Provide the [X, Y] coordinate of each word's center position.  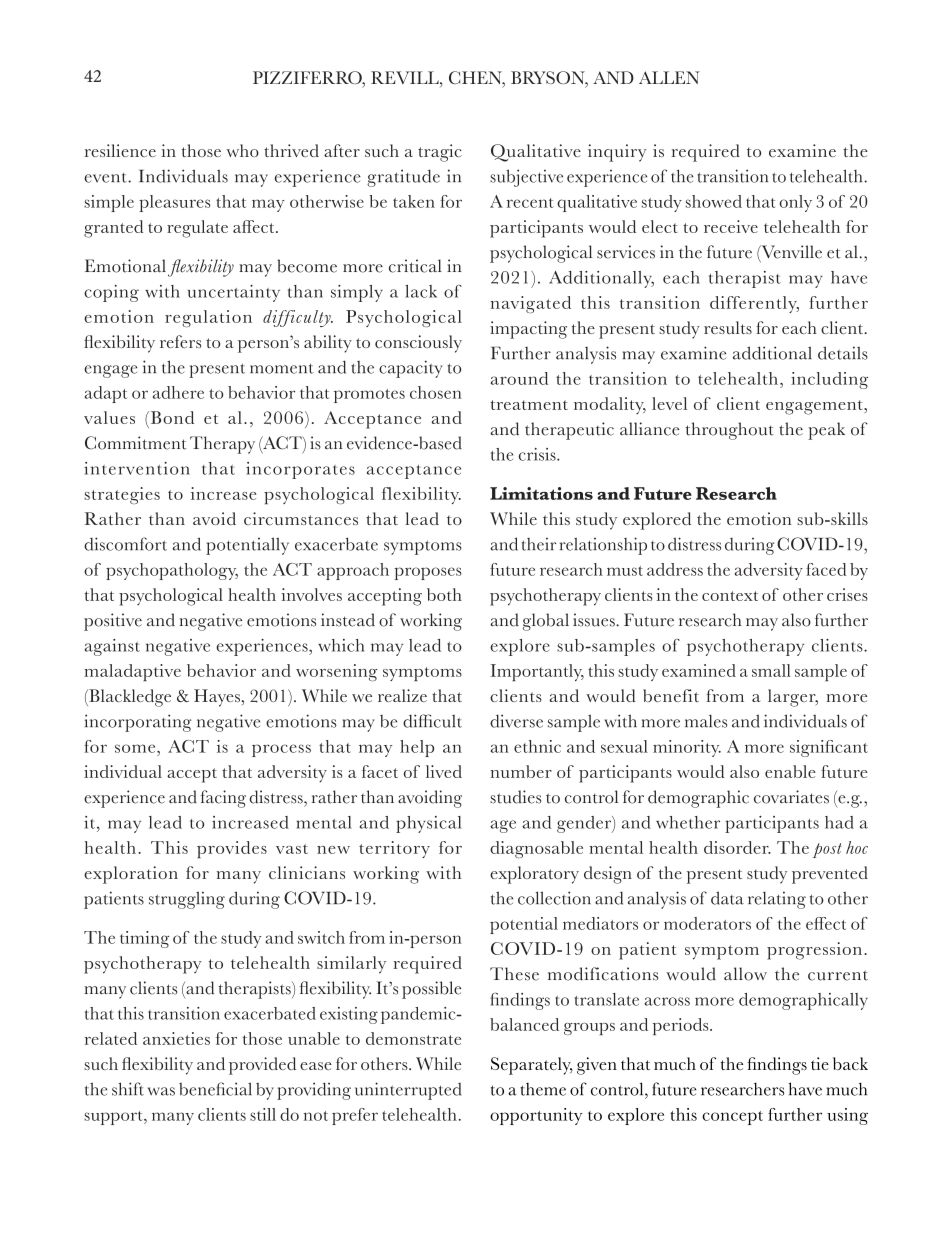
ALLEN [669, 77]
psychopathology [172, 571]
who [243, 150]
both [444, 594]
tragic [440, 153]
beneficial [215, 1089]
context [730, 596]
